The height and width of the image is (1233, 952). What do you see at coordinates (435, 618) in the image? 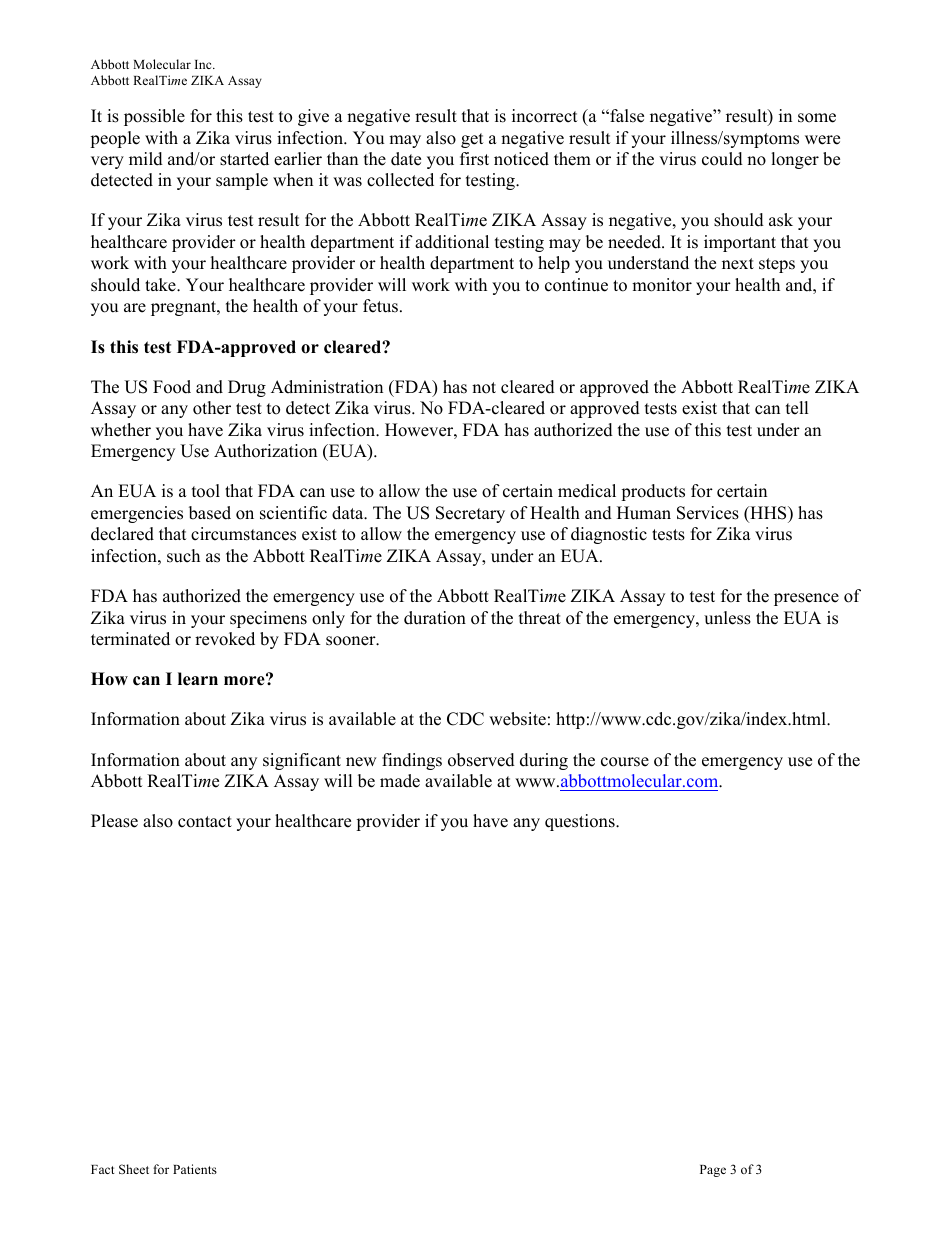
I see `duration` at bounding box center [435, 618].
